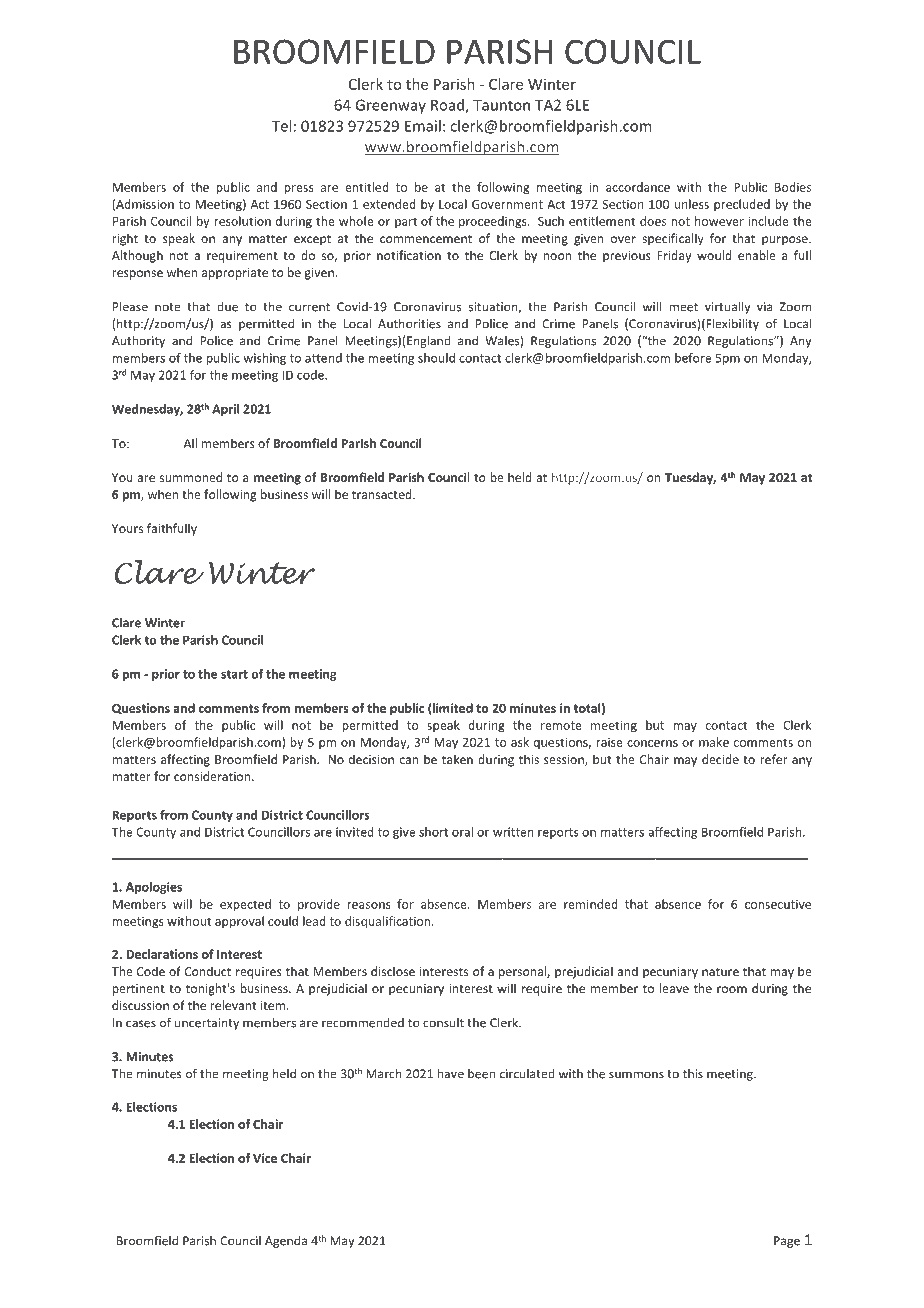 This image has height=1308, width=924. I want to click on due, so click(227, 307).
